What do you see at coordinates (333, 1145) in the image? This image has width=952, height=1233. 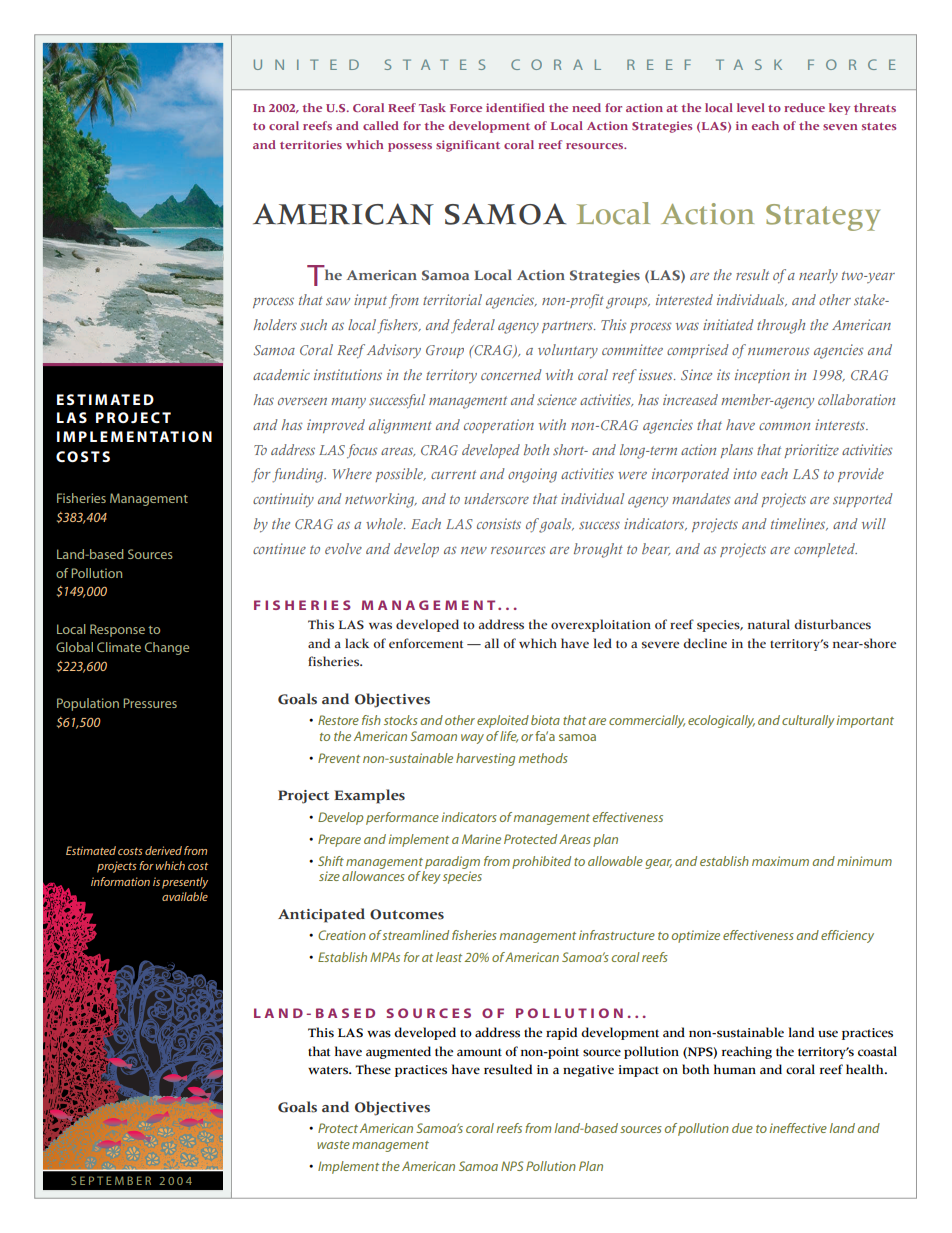 I see `waste` at bounding box center [333, 1145].
